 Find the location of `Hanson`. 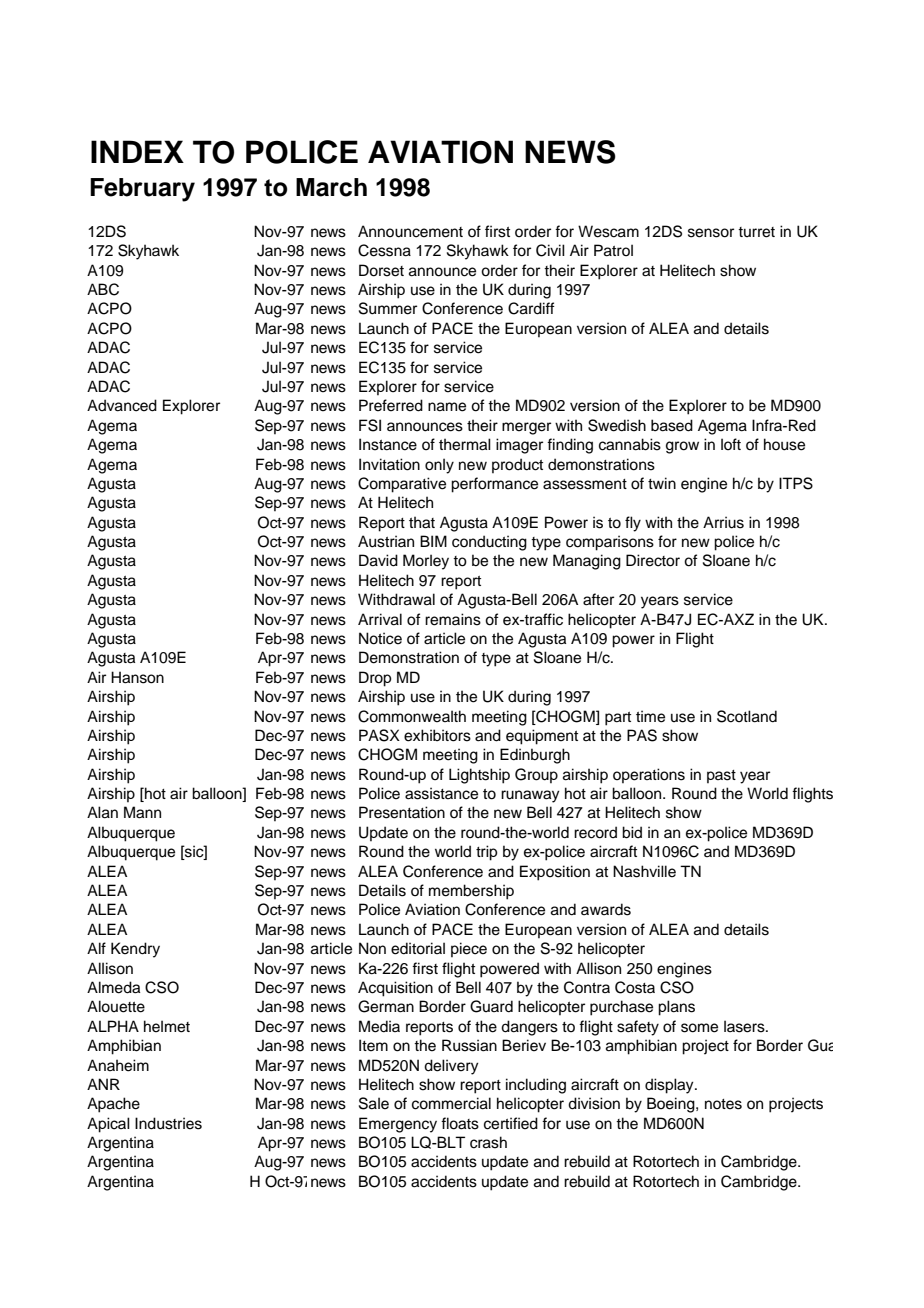

Hanson is located at coordinates (137, 677).
